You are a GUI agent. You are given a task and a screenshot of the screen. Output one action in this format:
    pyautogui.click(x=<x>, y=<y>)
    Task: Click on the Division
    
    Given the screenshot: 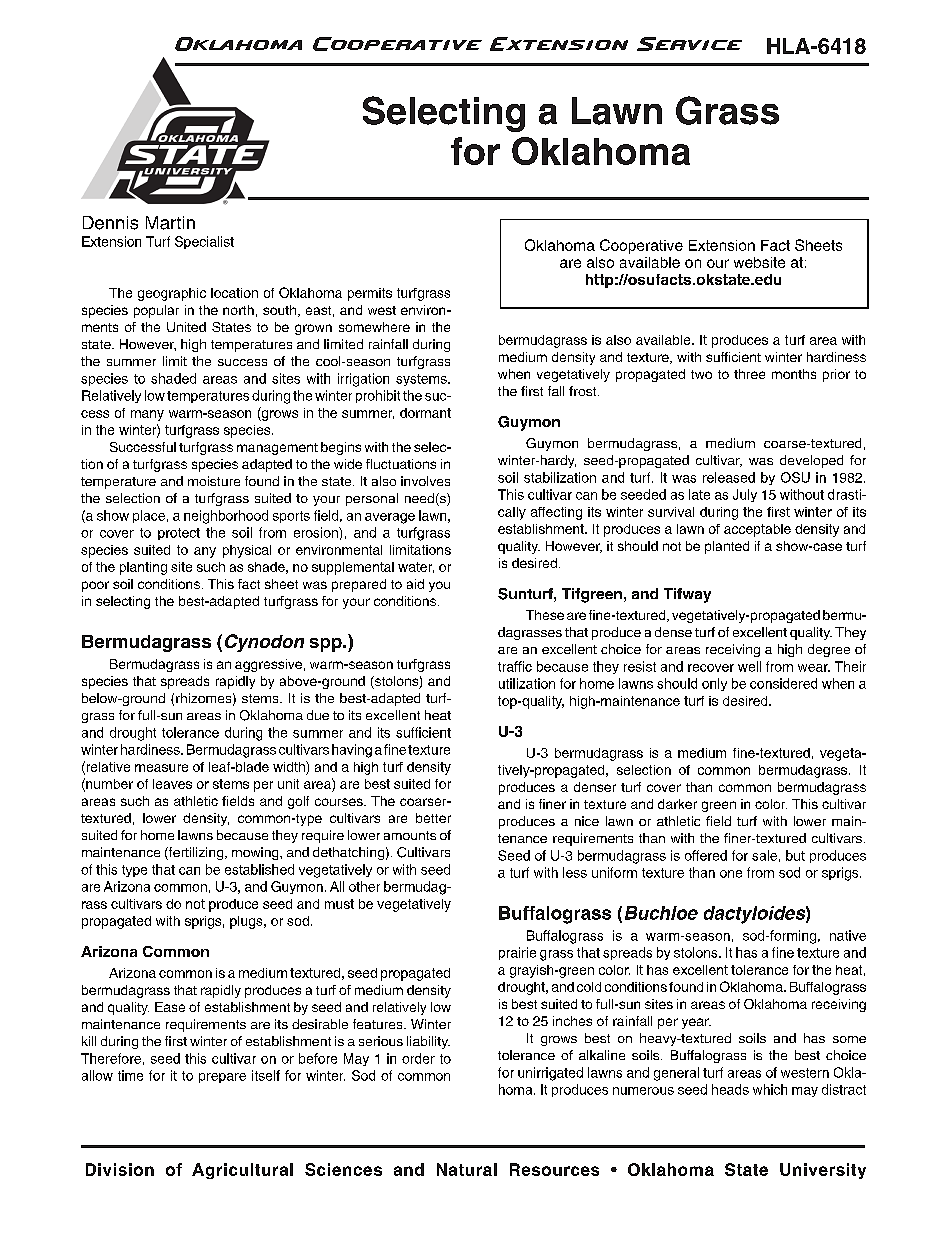 What is the action you would take?
    pyautogui.click(x=120, y=1169)
